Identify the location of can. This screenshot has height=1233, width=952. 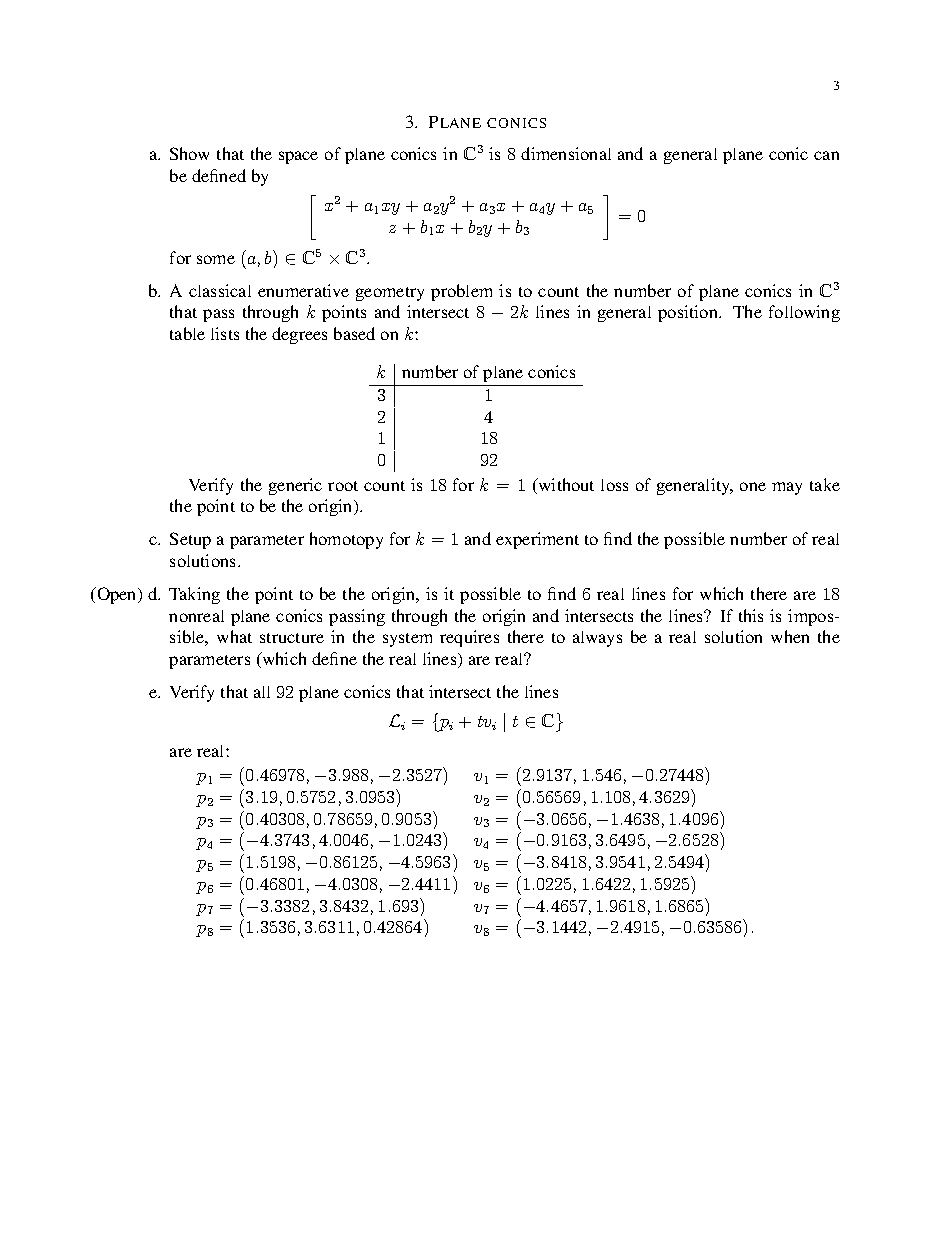
(826, 155).
